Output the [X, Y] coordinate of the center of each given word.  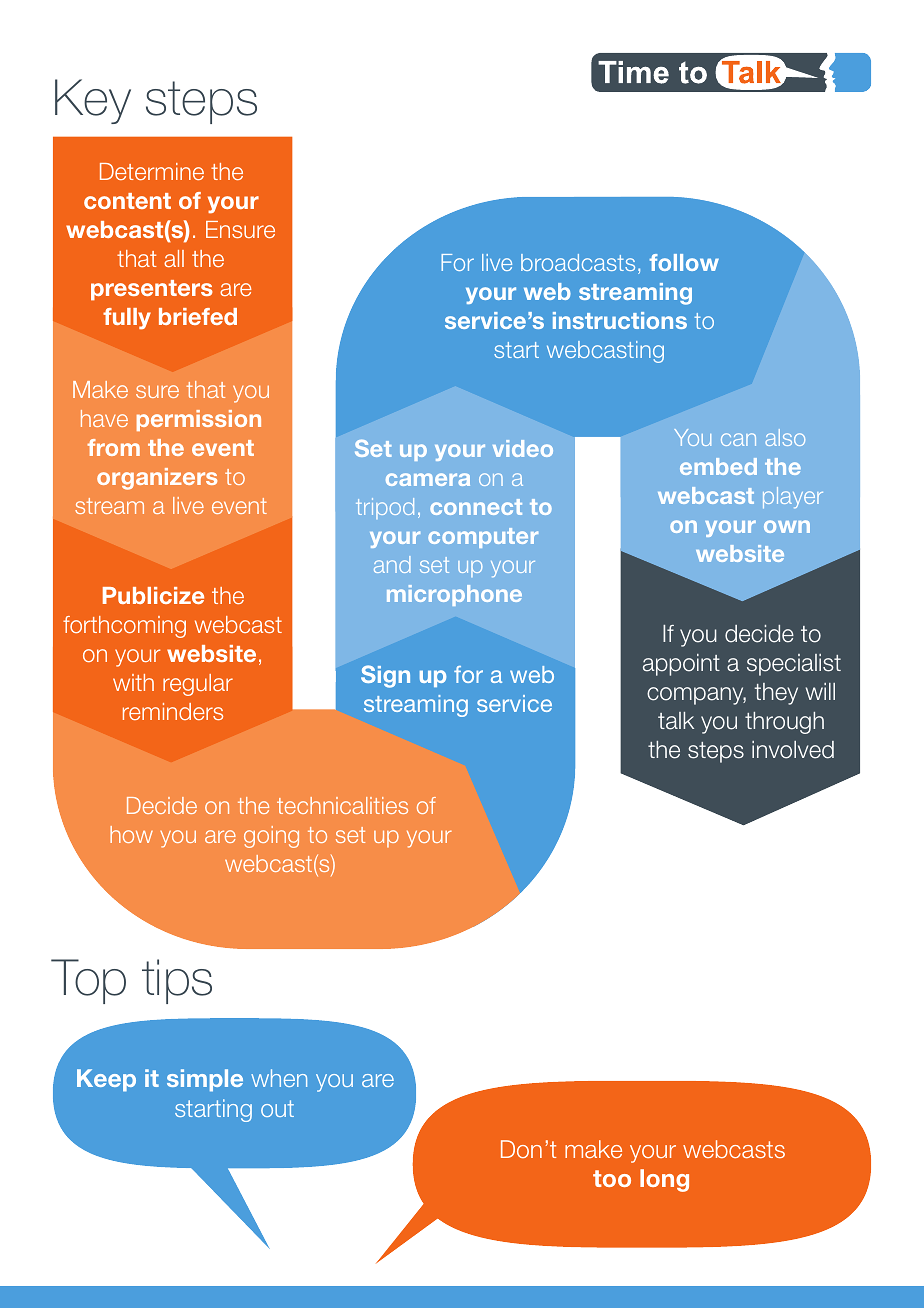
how [131, 834]
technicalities [342, 805]
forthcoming [124, 627]
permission [199, 420]
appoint [681, 665]
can [738, 439]
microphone [454, 595]
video [523, 448]
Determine [152, 171]
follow [684, 262]
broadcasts [578, 262]
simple [205, 1080]
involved [793, 750]
